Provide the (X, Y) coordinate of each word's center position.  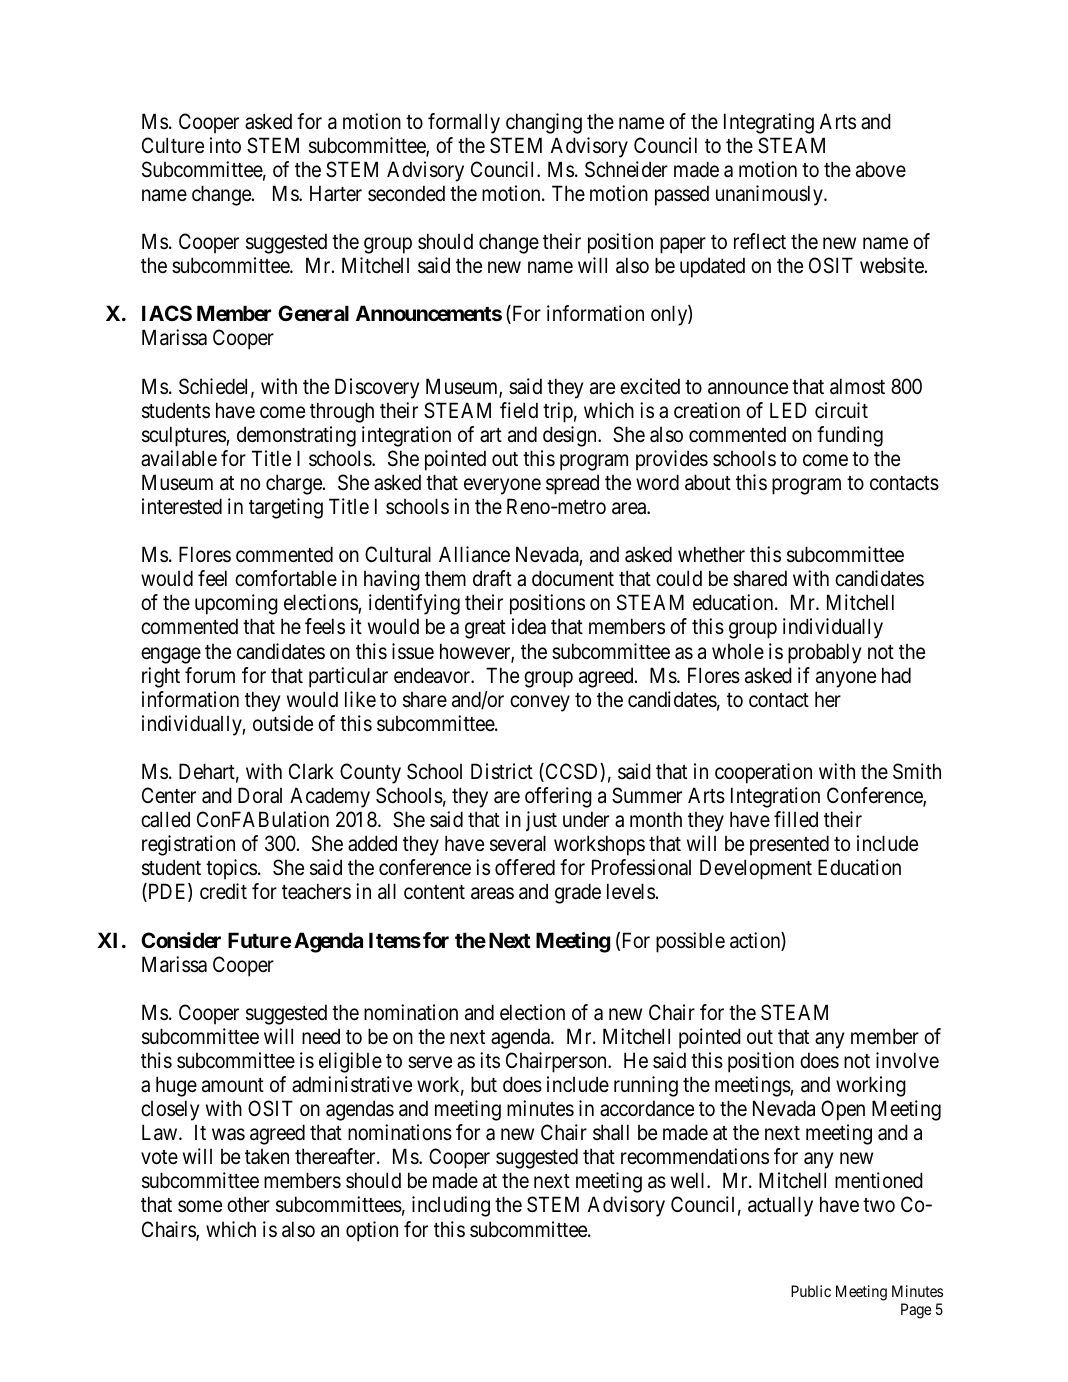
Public (811, 1291)
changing (544, 123)
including (451, 1206)
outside (283, 723)
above (881, 169)
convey (540, 703)
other (248, 1204)
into (225, 145)
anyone (846, 679)
